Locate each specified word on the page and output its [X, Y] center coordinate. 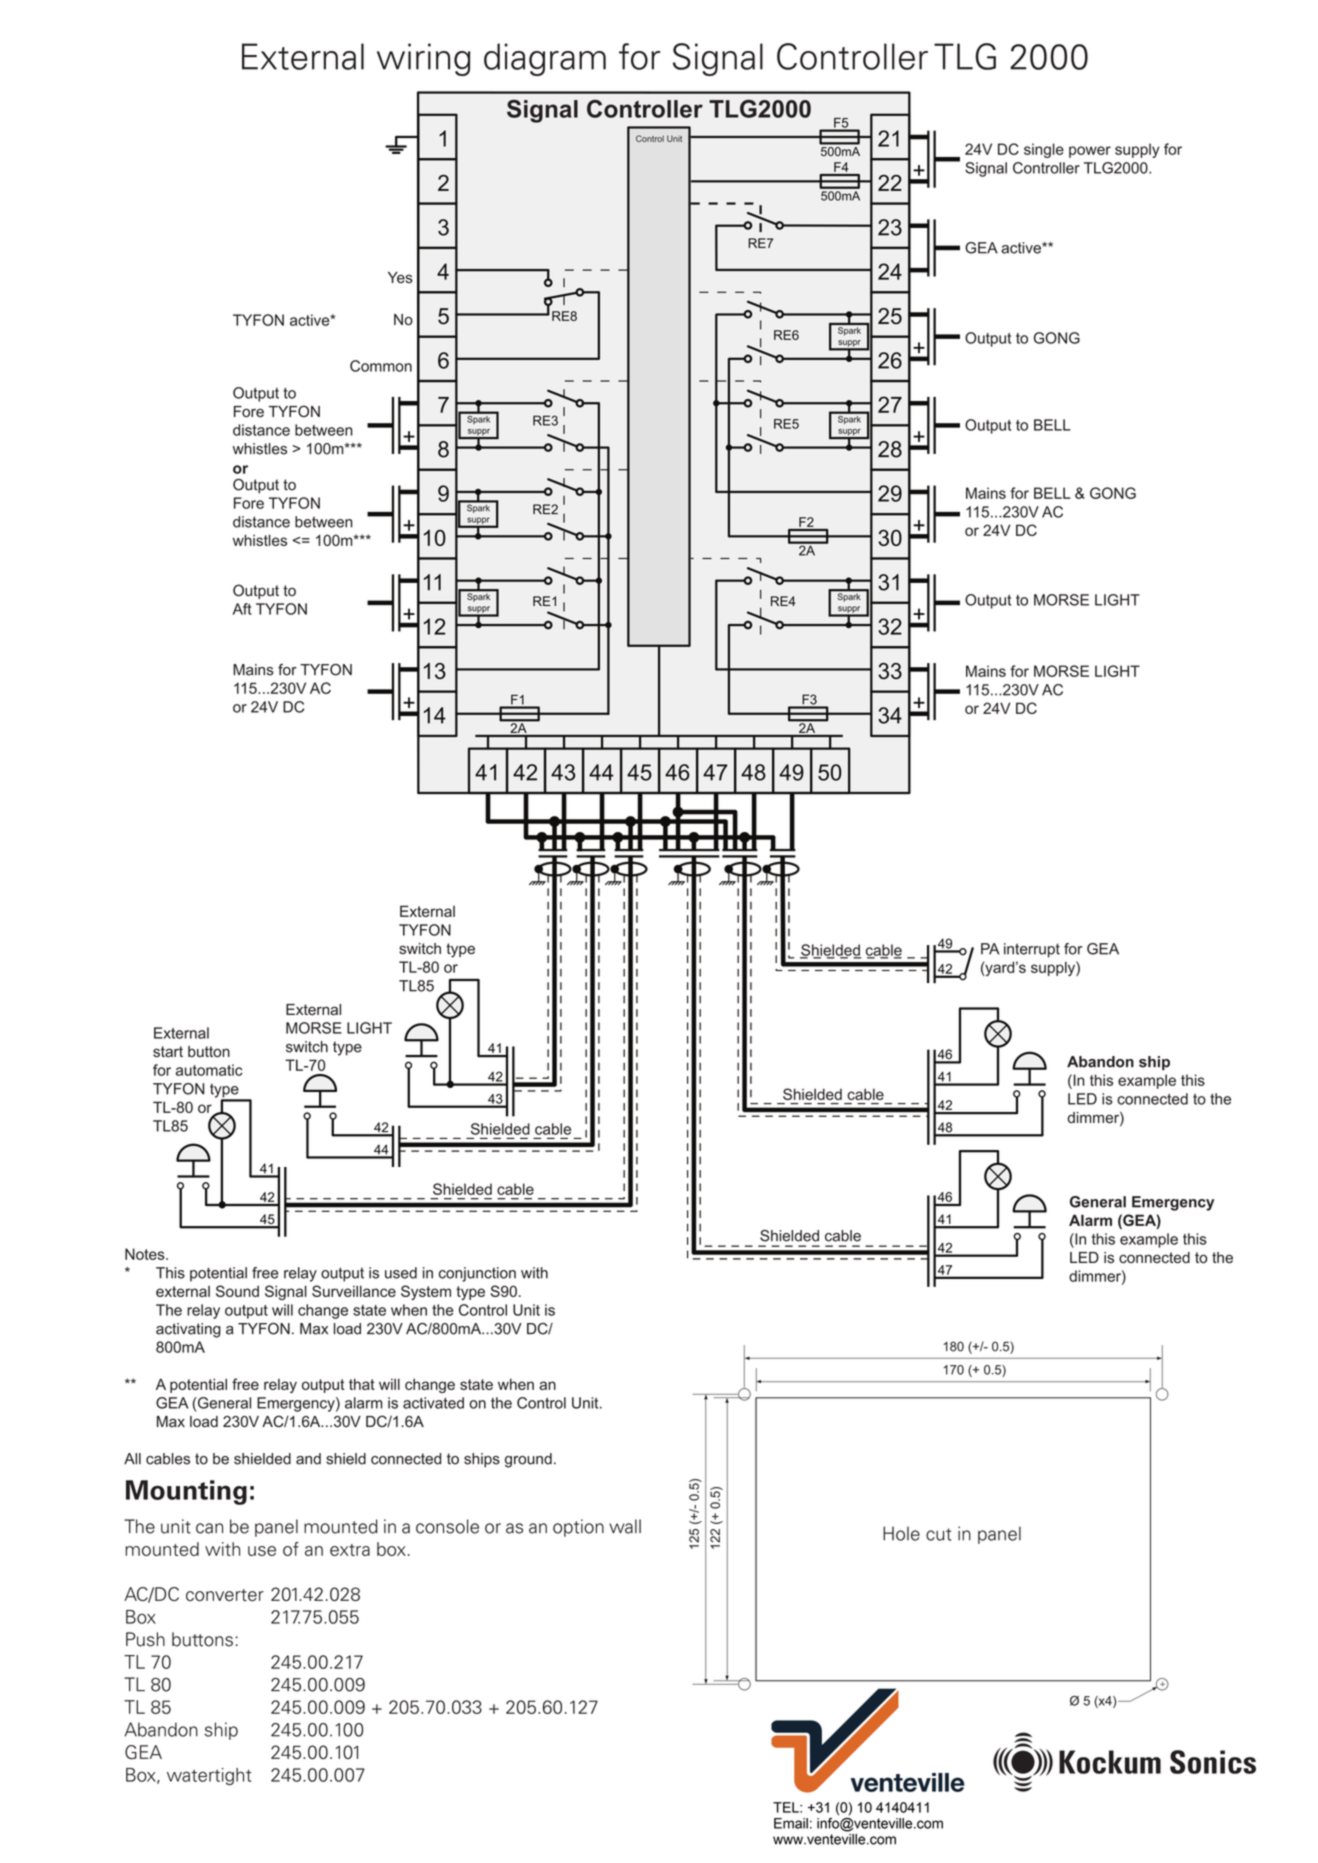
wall [625, 1526]
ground [528, 1460]
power [1090, 152]
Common [381, 366]
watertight [209, 1776]
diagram [545, 59]
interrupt [1032, 950]
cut [939, 1534]
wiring [424, 59]
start [168, 1052]
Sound [237, 1291]
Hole [901, 1533]
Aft [242, 609]
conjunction [477, 1274]
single [1044, 150]
